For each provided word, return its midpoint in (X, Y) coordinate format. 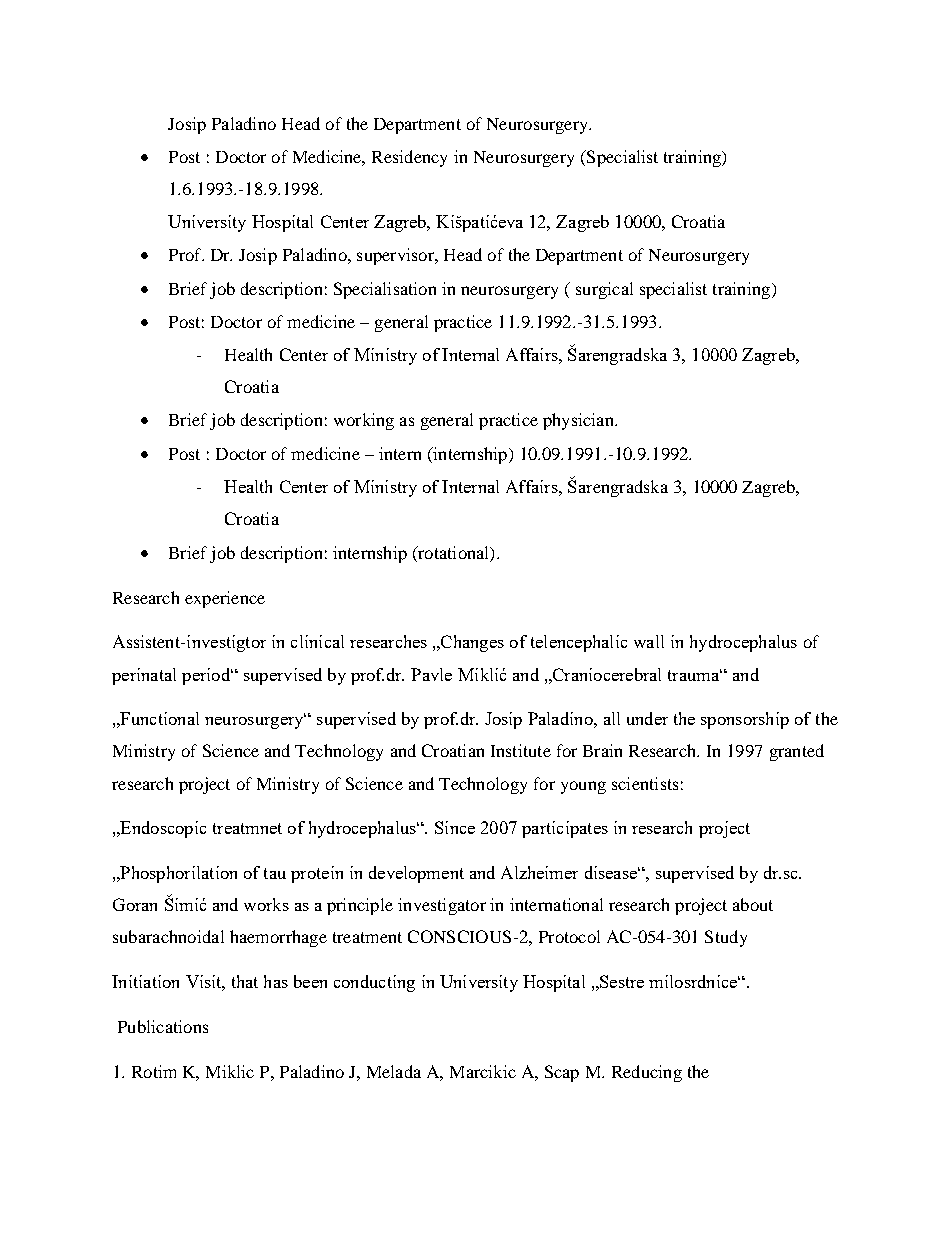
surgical (604, 290)
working (364, 421)
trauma (695, 675)
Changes (471, 643)
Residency (409, 158)
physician (579, 421)
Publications (163, 1026)
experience (225, 599)
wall (649, 641)
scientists (645, 783)
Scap (562, 1073)
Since (455, 827)
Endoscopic (162, 829)
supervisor (396, 256)
